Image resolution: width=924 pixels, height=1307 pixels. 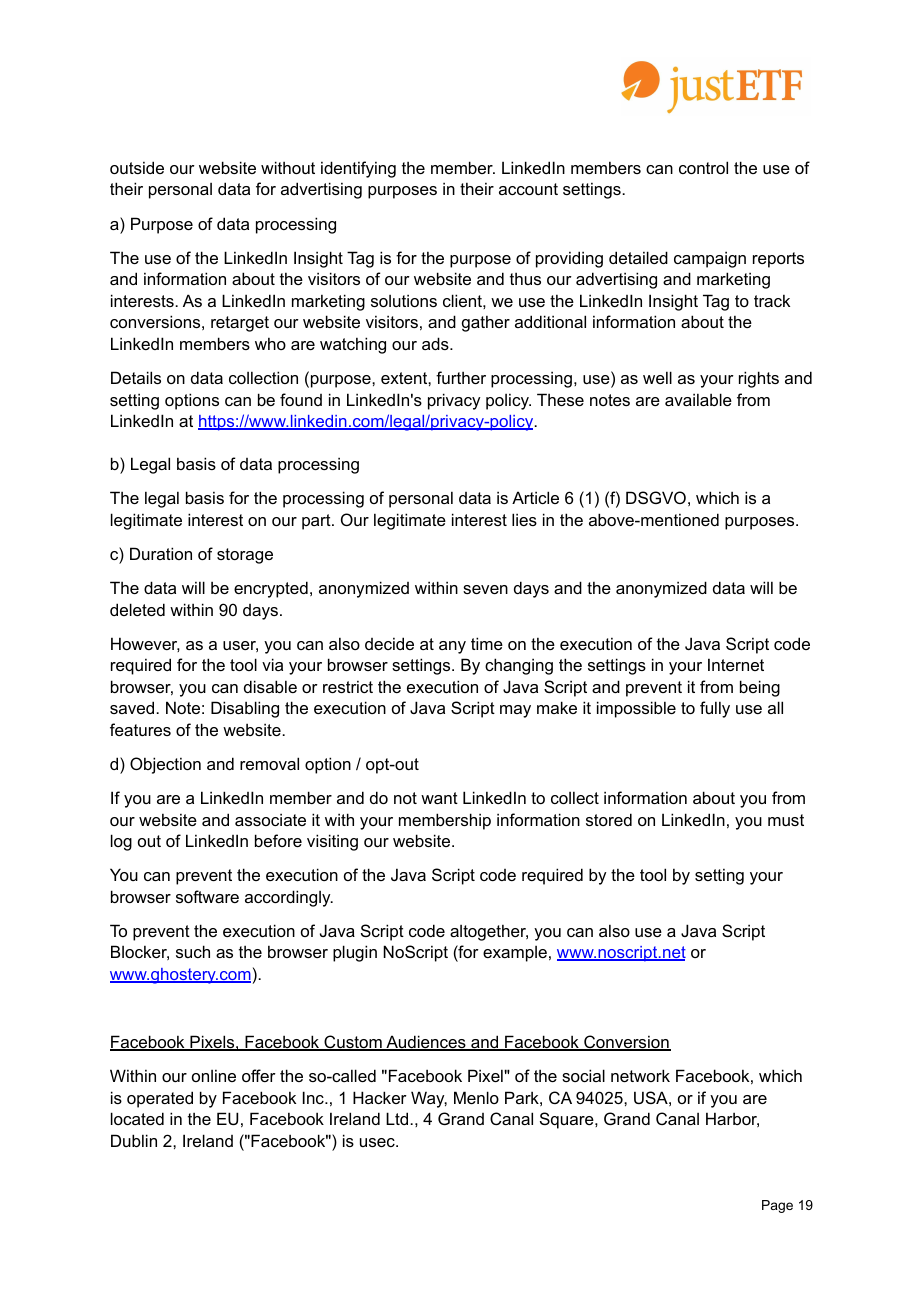 I want to click on Dublin, so click(x=134, y=1140).
